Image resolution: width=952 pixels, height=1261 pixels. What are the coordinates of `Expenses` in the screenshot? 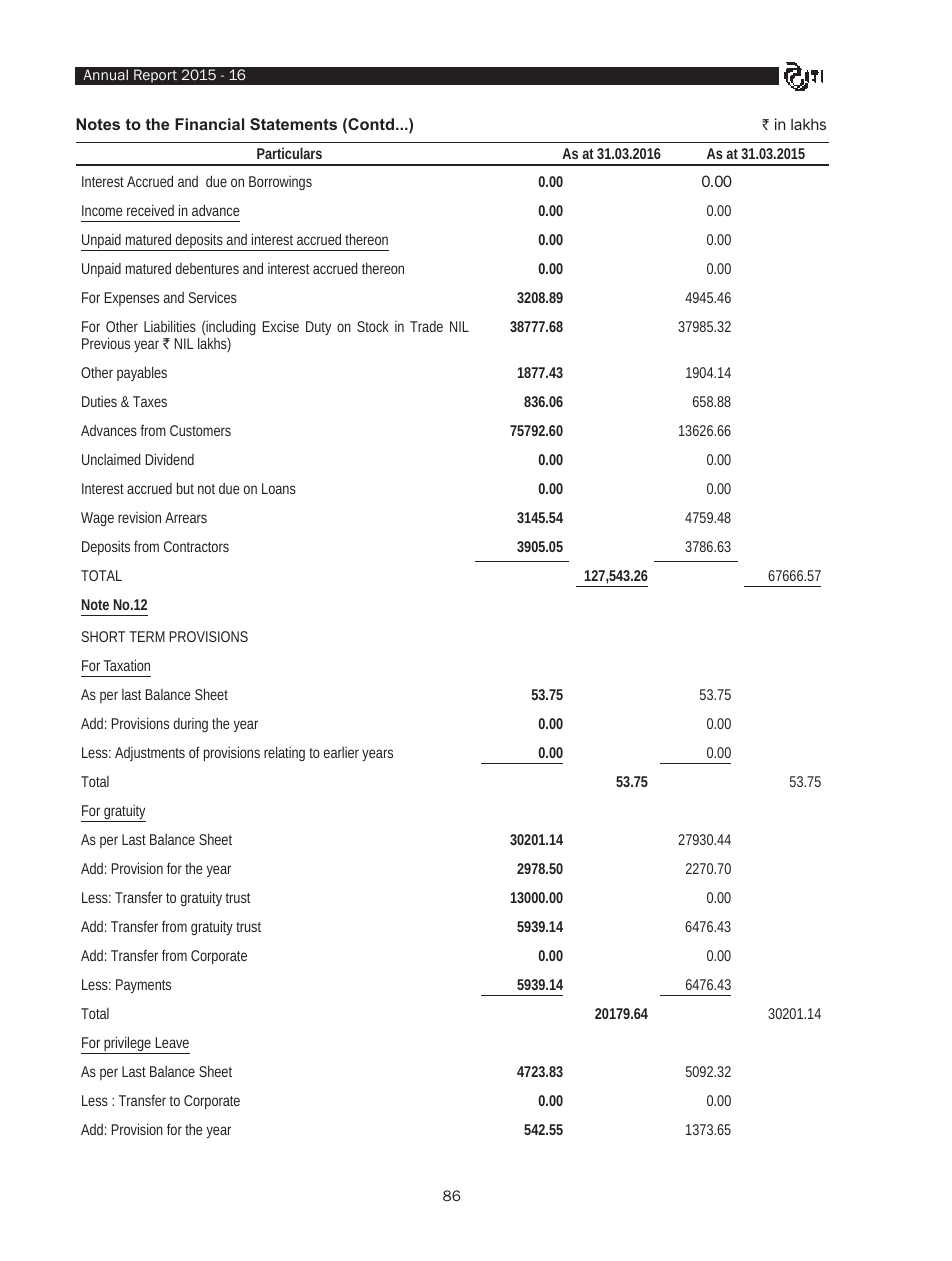 It's located at (132, 299).
